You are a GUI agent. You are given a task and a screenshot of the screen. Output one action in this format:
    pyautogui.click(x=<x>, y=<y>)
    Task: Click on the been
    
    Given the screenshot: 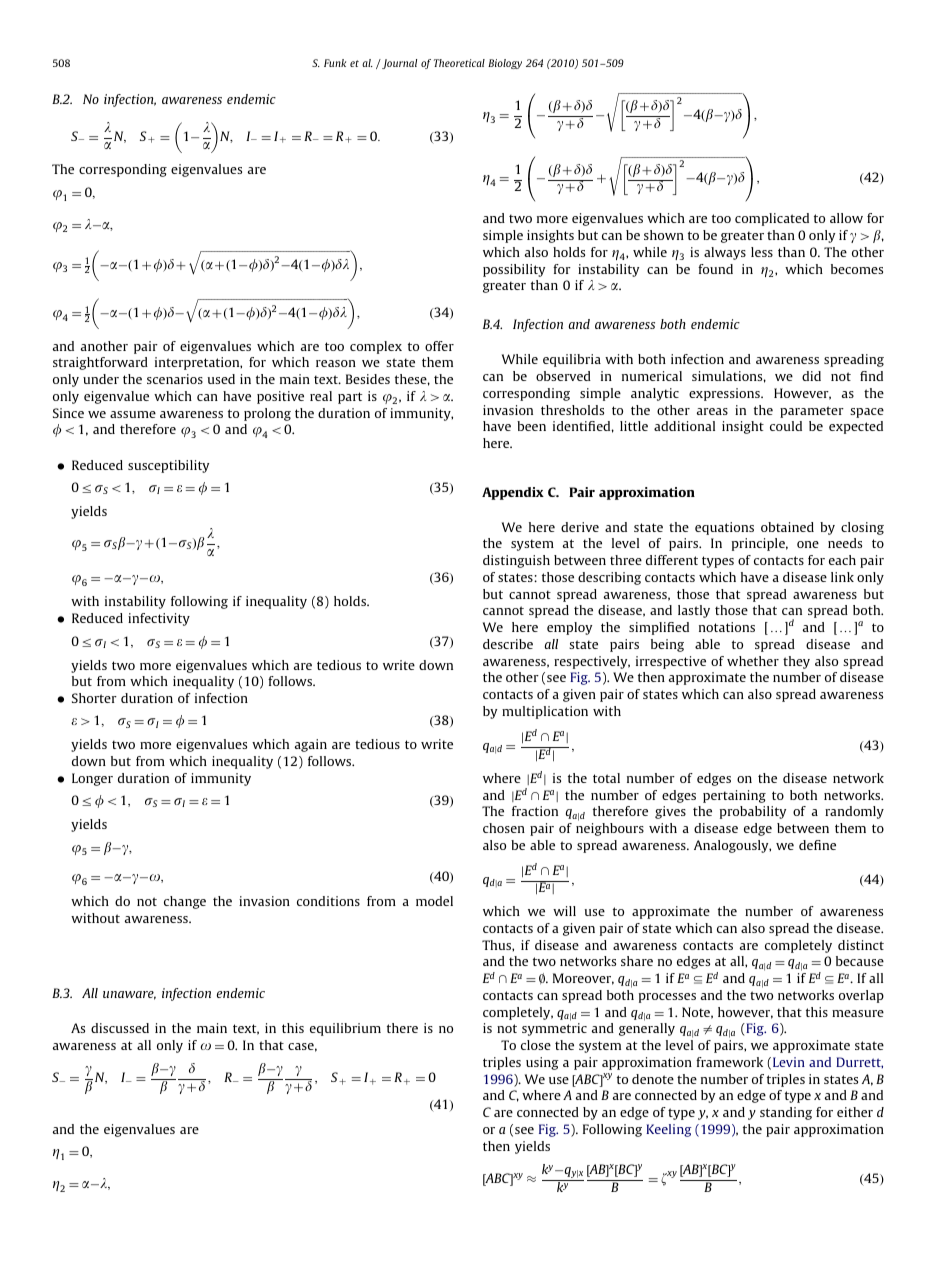 What is the action you would take?
    pyautogui.click(x=531, y=426)
